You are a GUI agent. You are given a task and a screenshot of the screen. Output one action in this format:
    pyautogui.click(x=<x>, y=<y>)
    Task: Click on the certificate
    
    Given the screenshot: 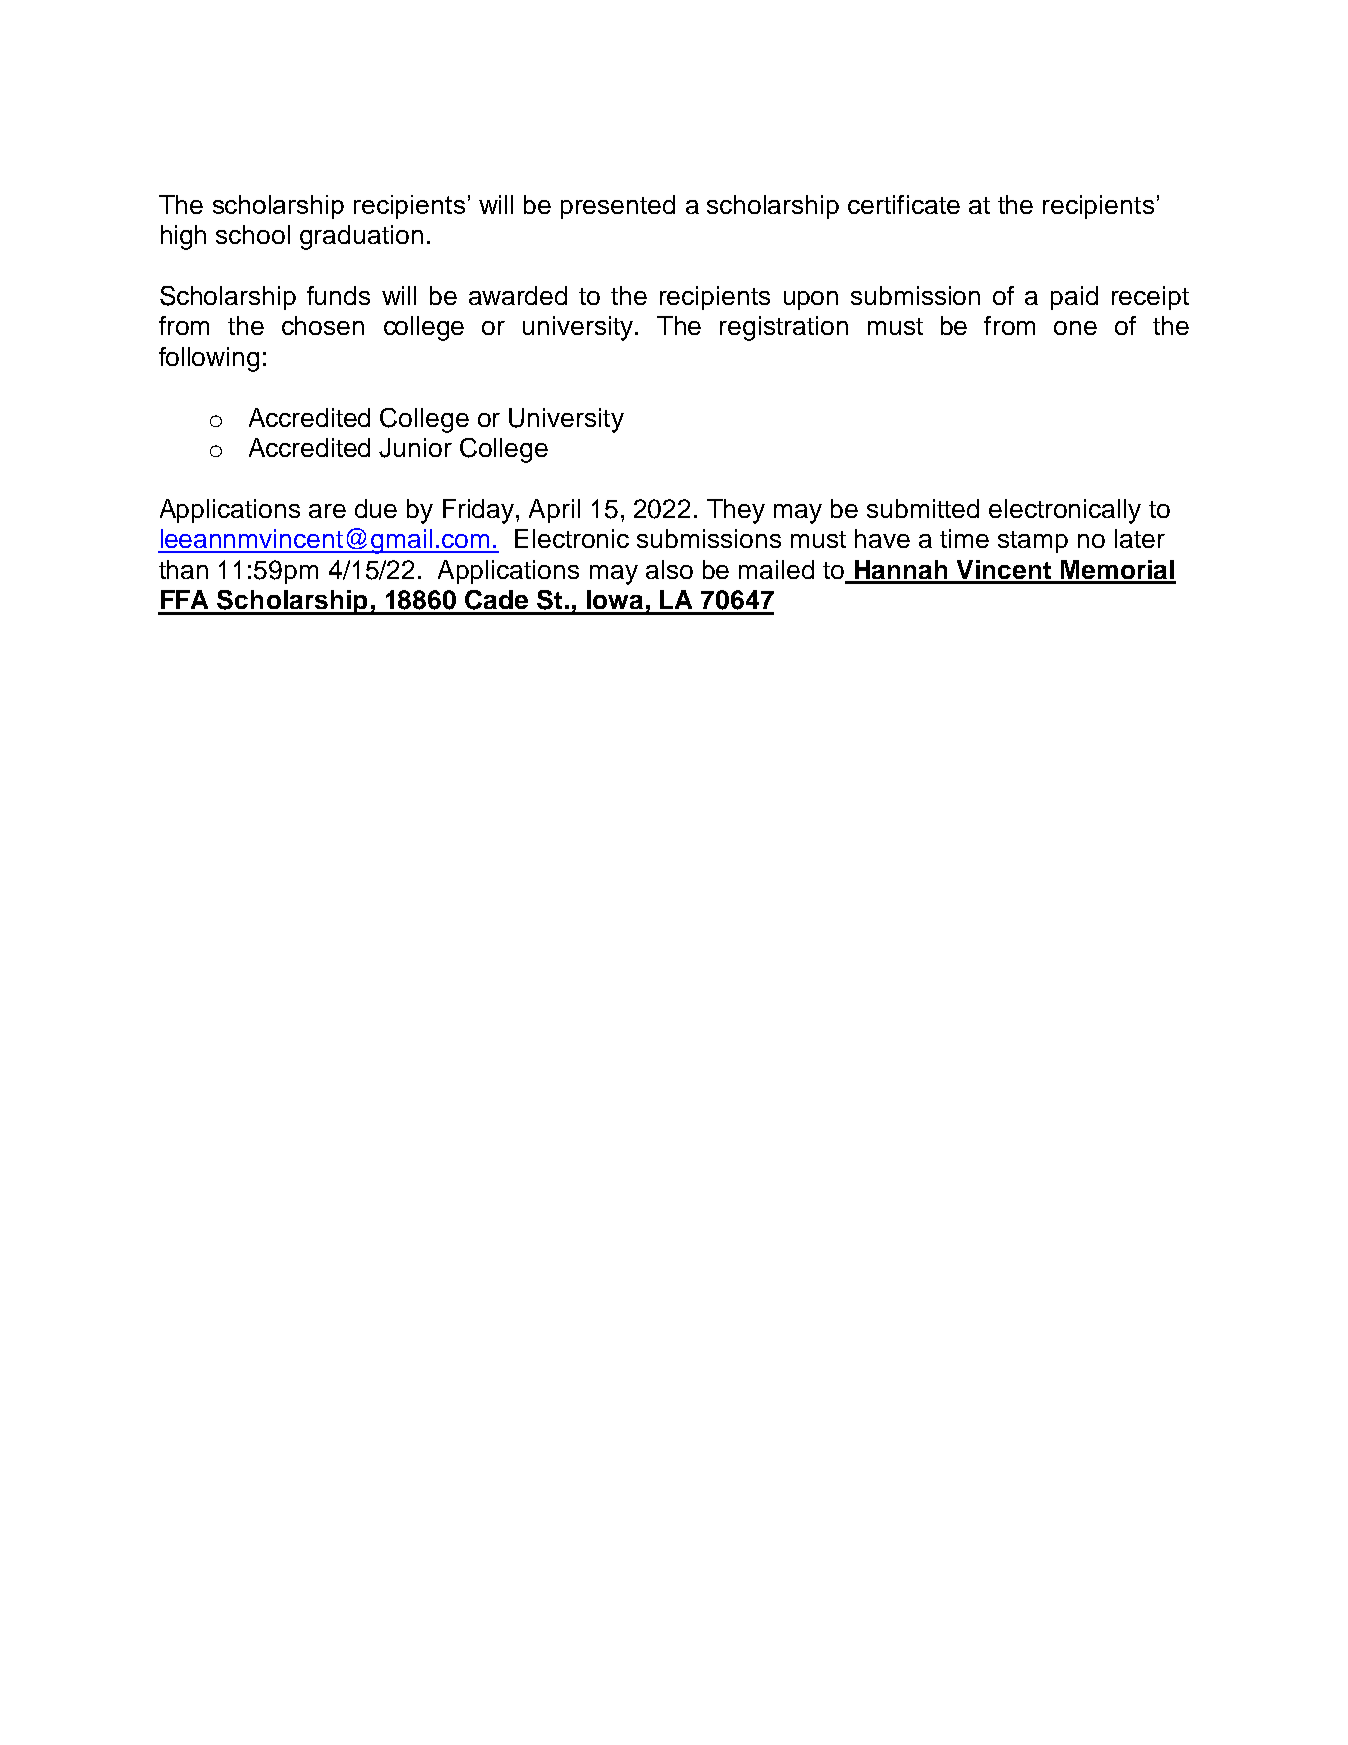 What is the action you would take?
    pyautogui.click(x=904, y=204)
